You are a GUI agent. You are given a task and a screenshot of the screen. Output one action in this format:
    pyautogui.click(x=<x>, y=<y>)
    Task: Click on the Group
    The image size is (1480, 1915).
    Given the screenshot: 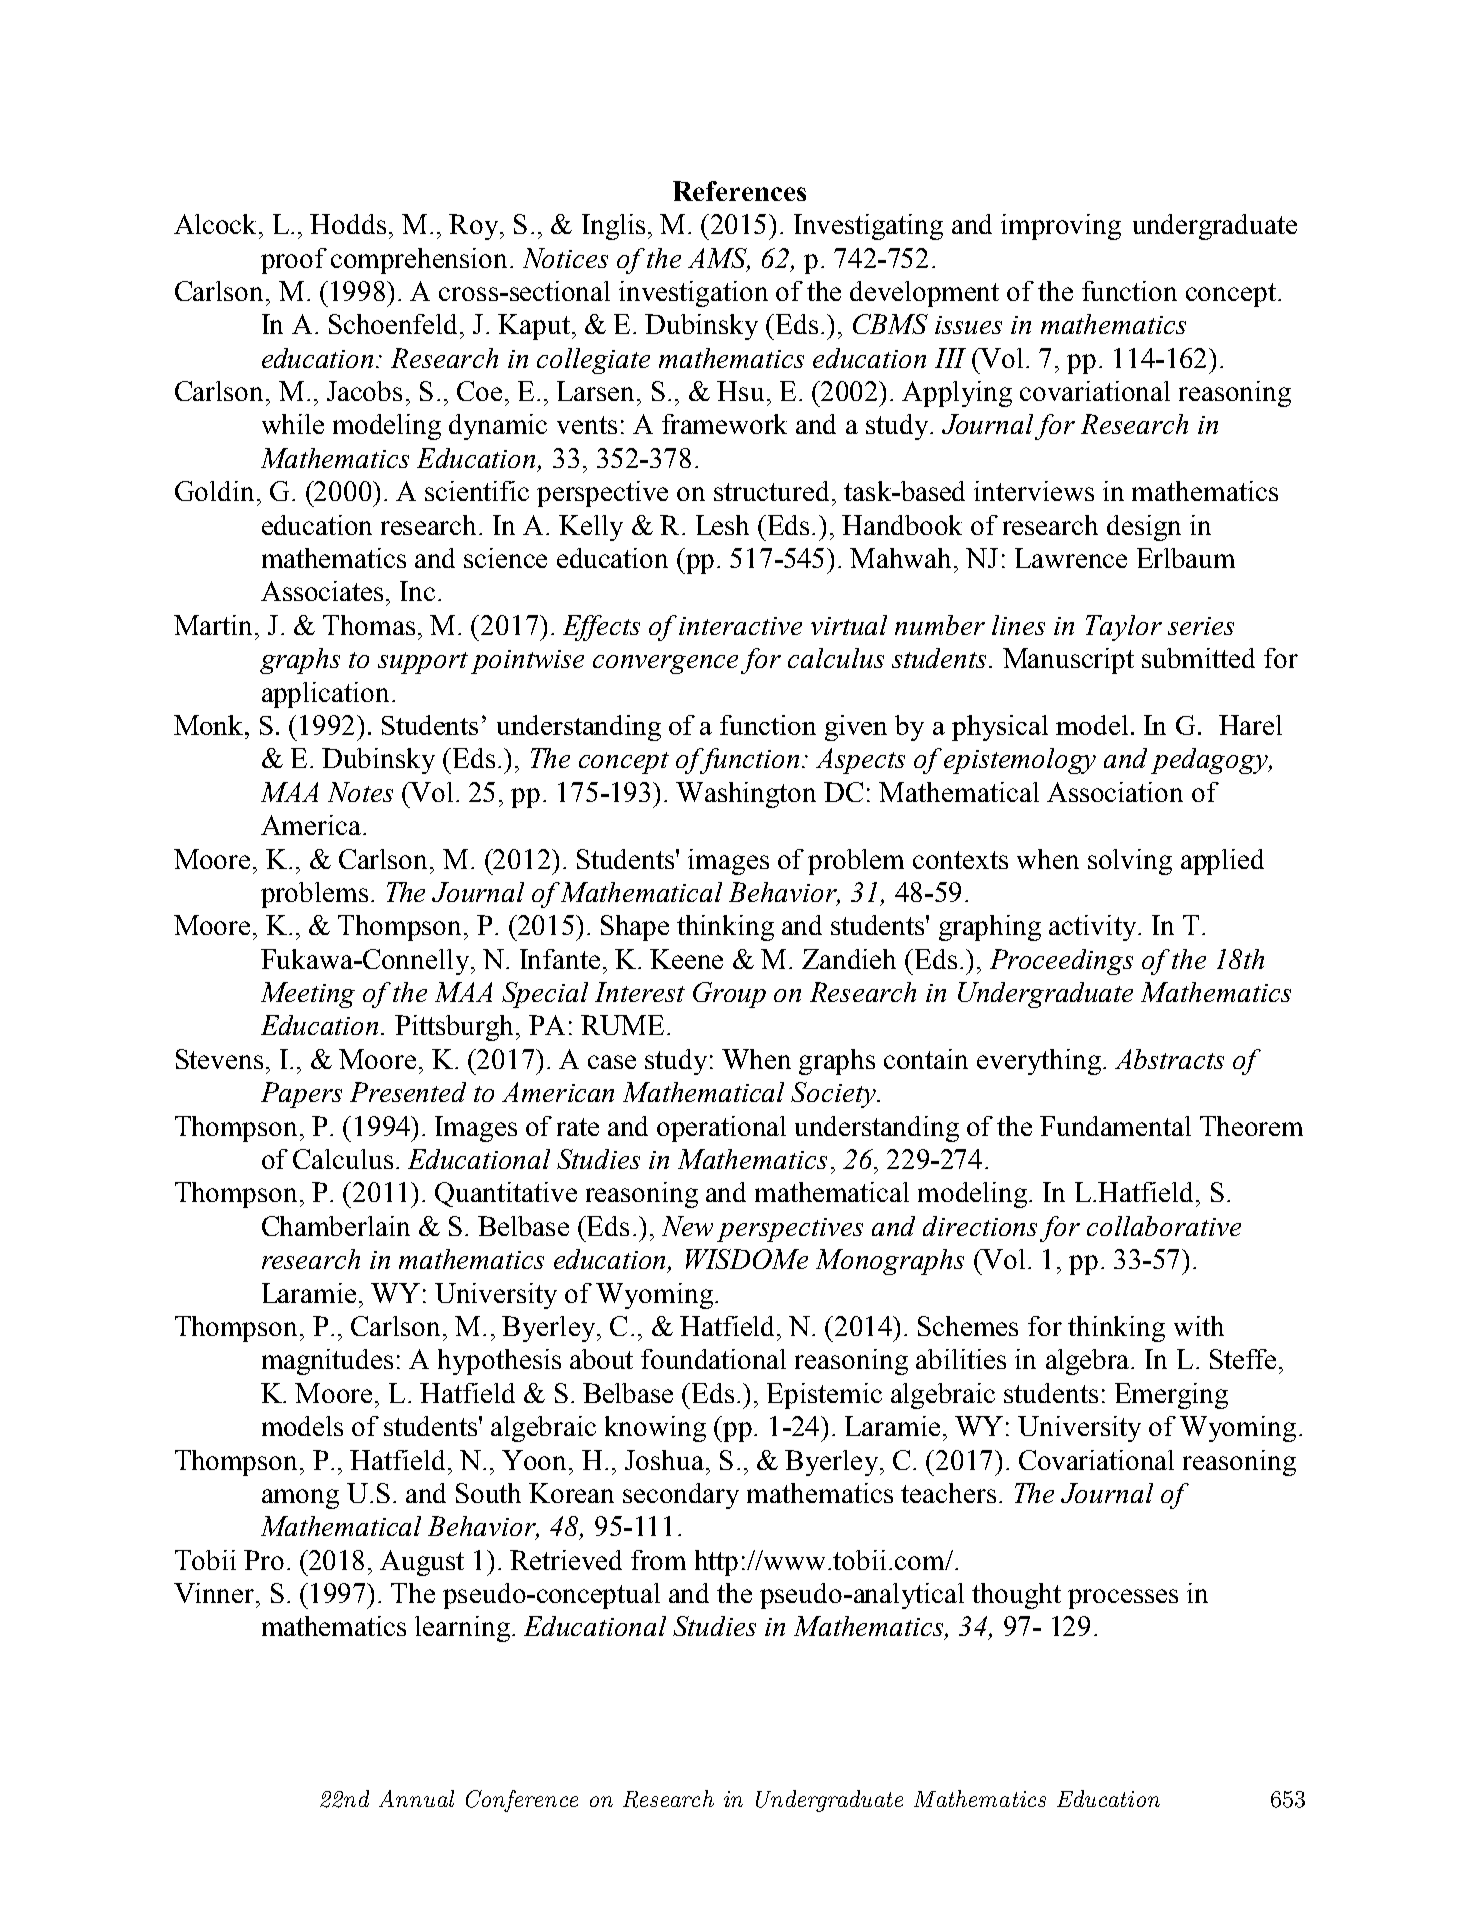 What is the action you would take?
    pyautogui.click(x=729, y=995)
